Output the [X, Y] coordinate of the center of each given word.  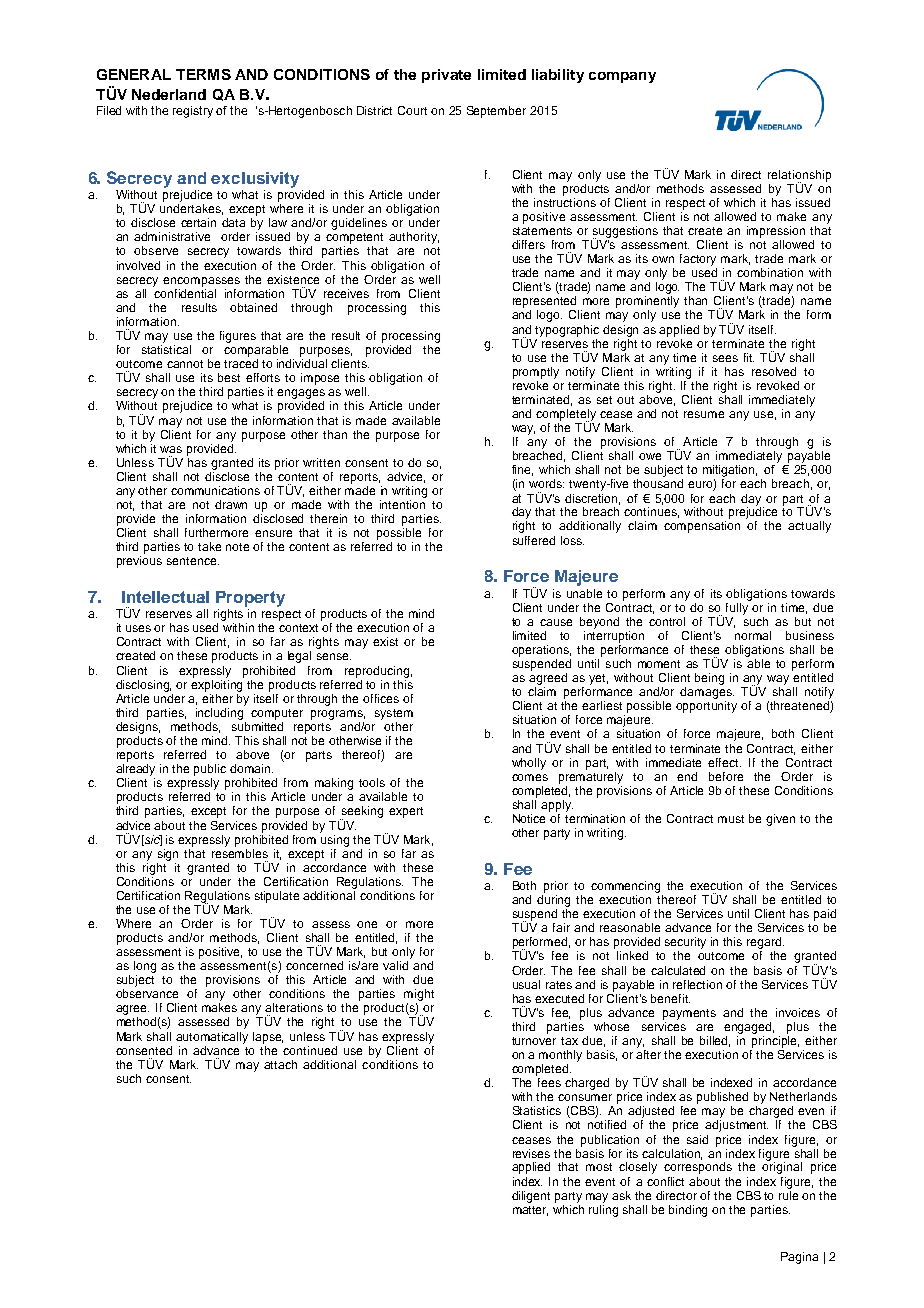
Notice [529, 818]
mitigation [730, 471]
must [731, 819]
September [496, 112]
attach [280, 1064]
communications [215, 490]
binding [688, 1211]
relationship [799, 176]
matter [530, 1211]
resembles [240, 852]
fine [522, 470]
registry [193, 112]
